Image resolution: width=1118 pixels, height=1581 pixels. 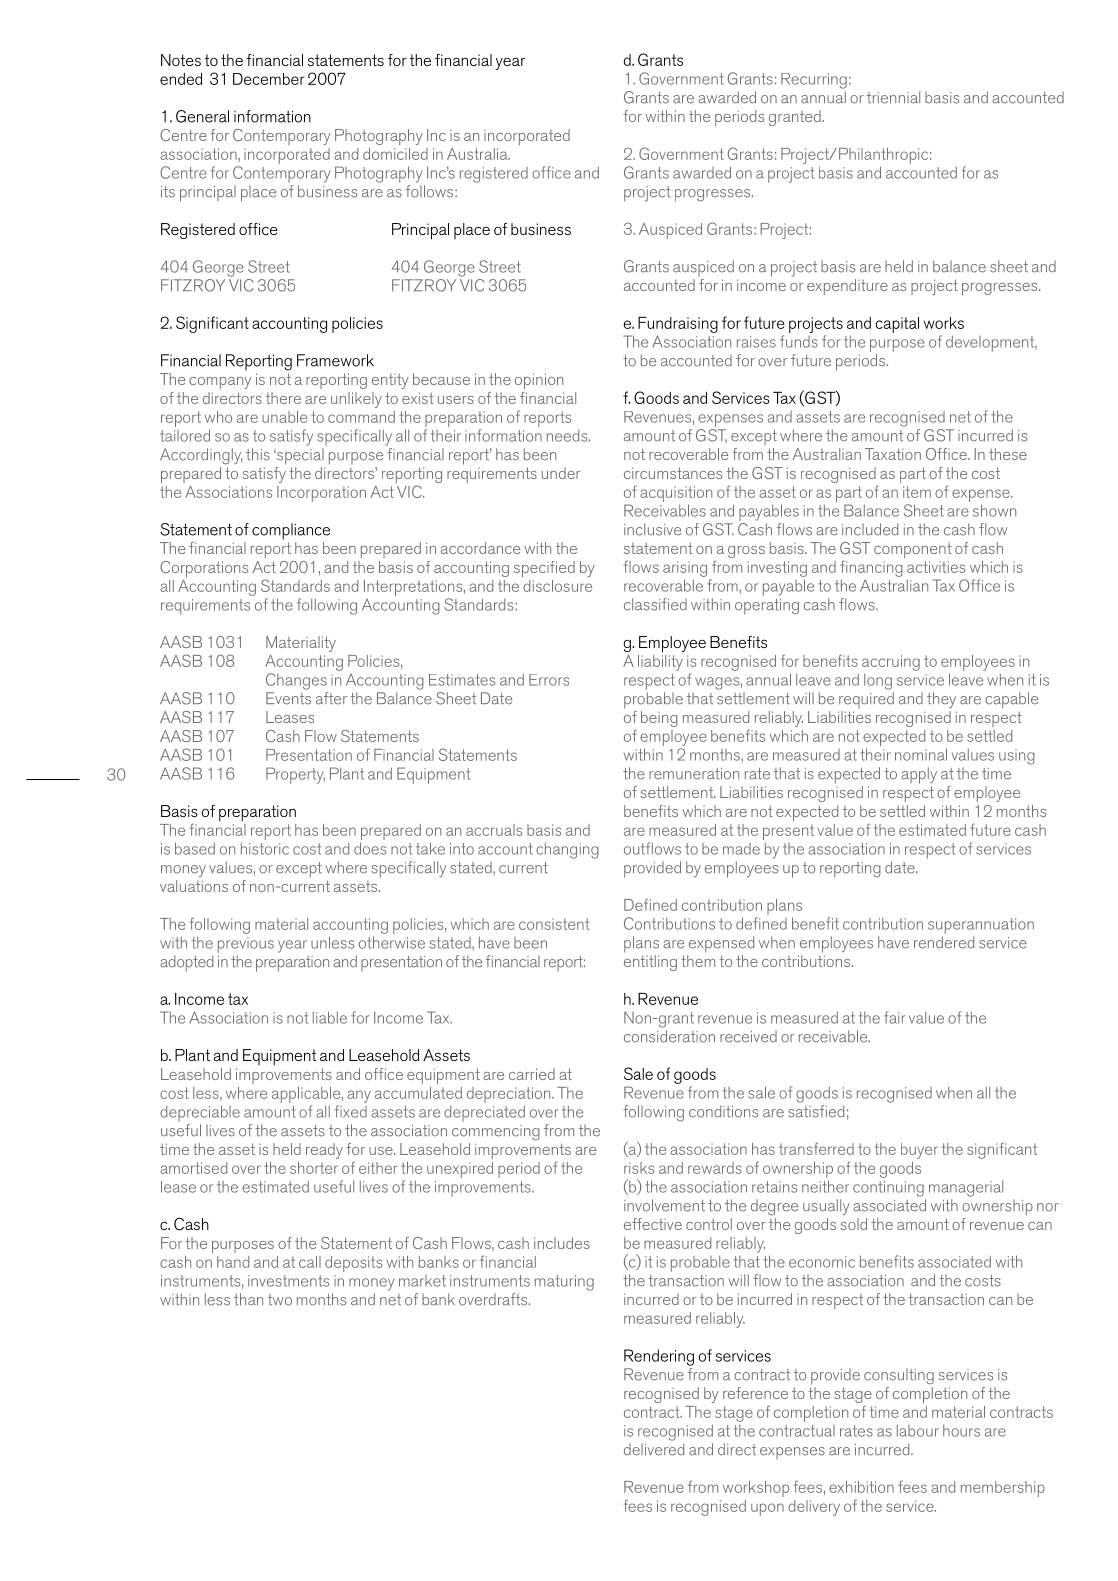 I want to click on hours, so click(x=961, y=1431).
